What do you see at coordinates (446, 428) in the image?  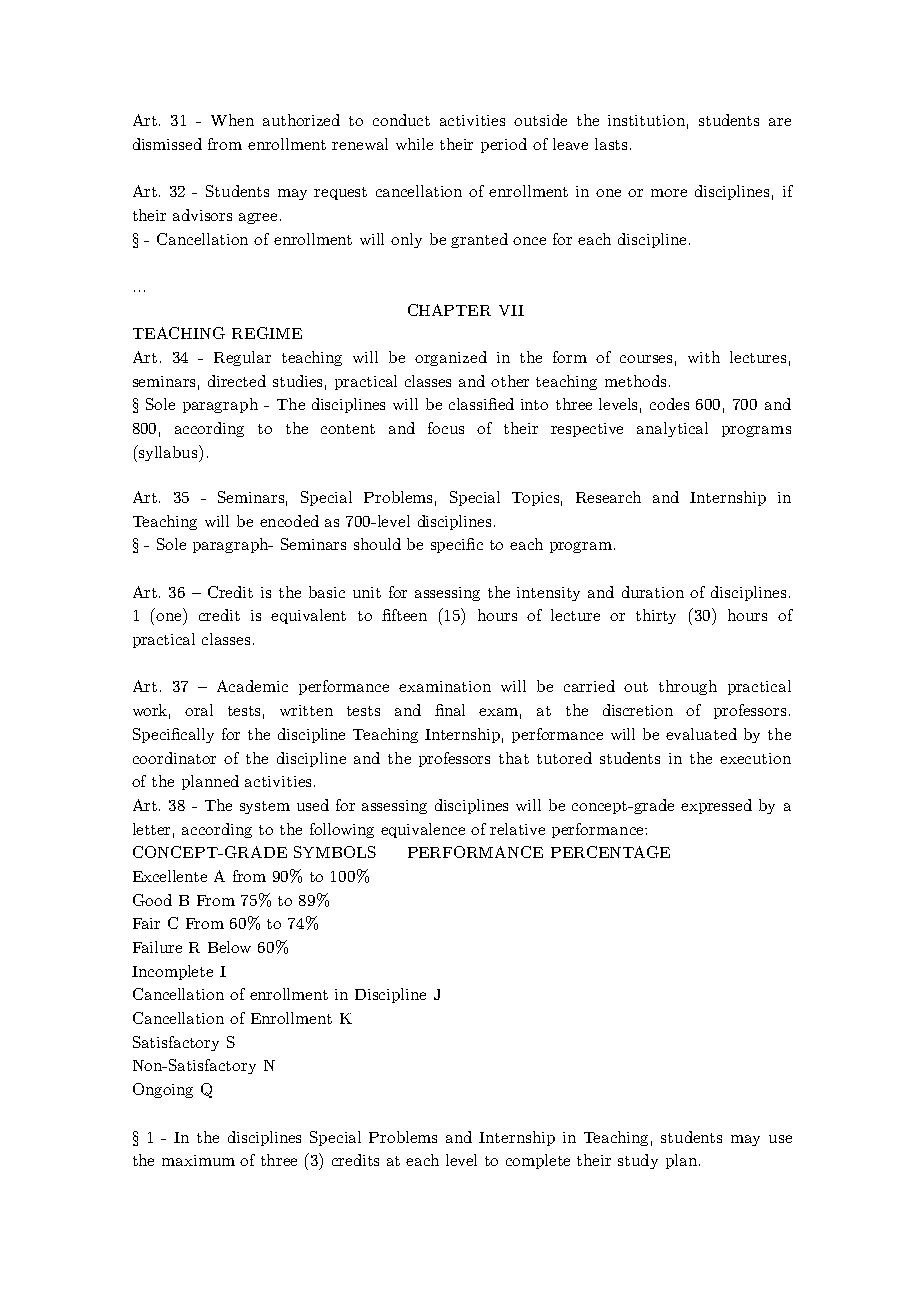 I see `focus` at bounding box center [446, 428].
